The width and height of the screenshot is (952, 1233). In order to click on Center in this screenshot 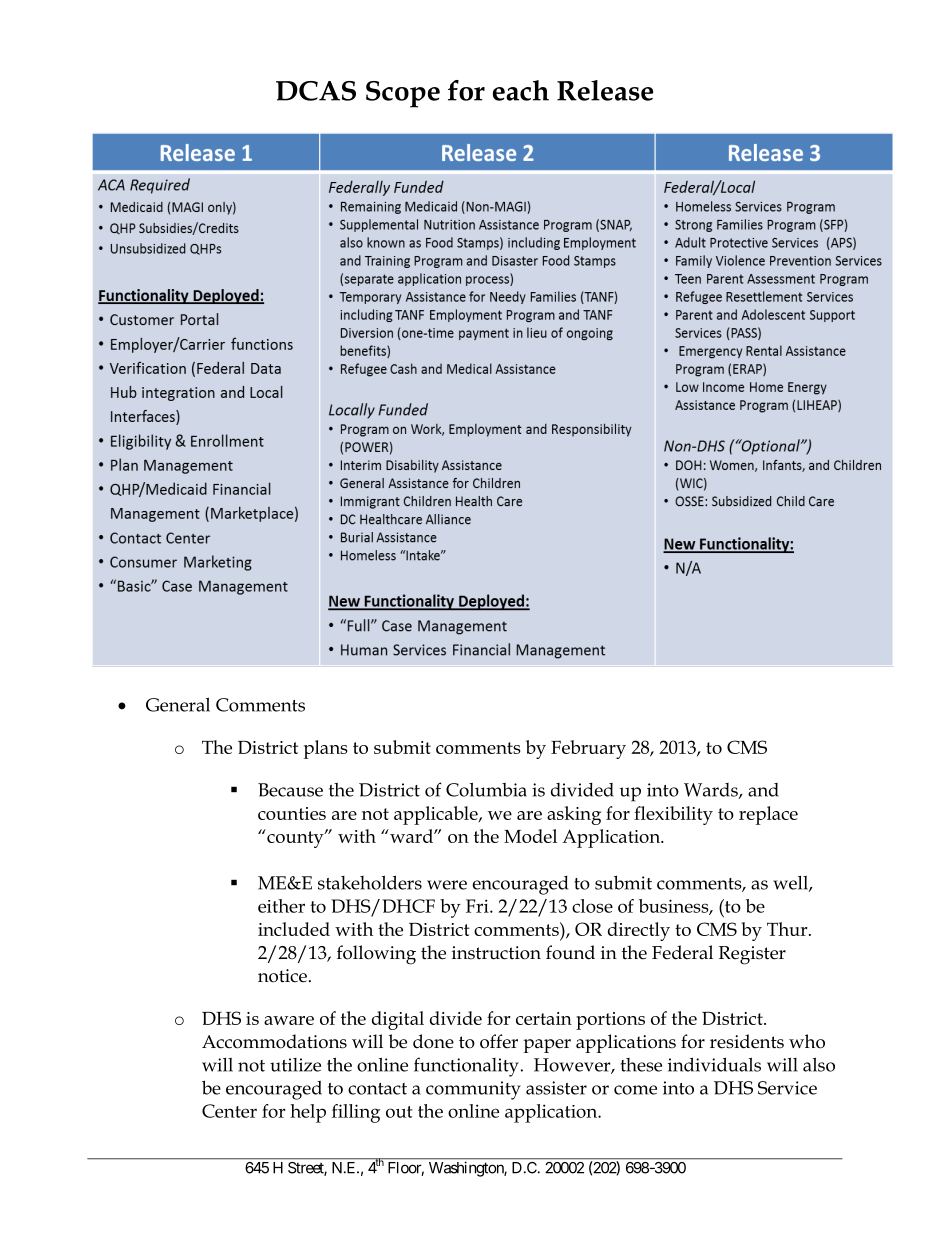, I will do `click(229, 1111)`.
